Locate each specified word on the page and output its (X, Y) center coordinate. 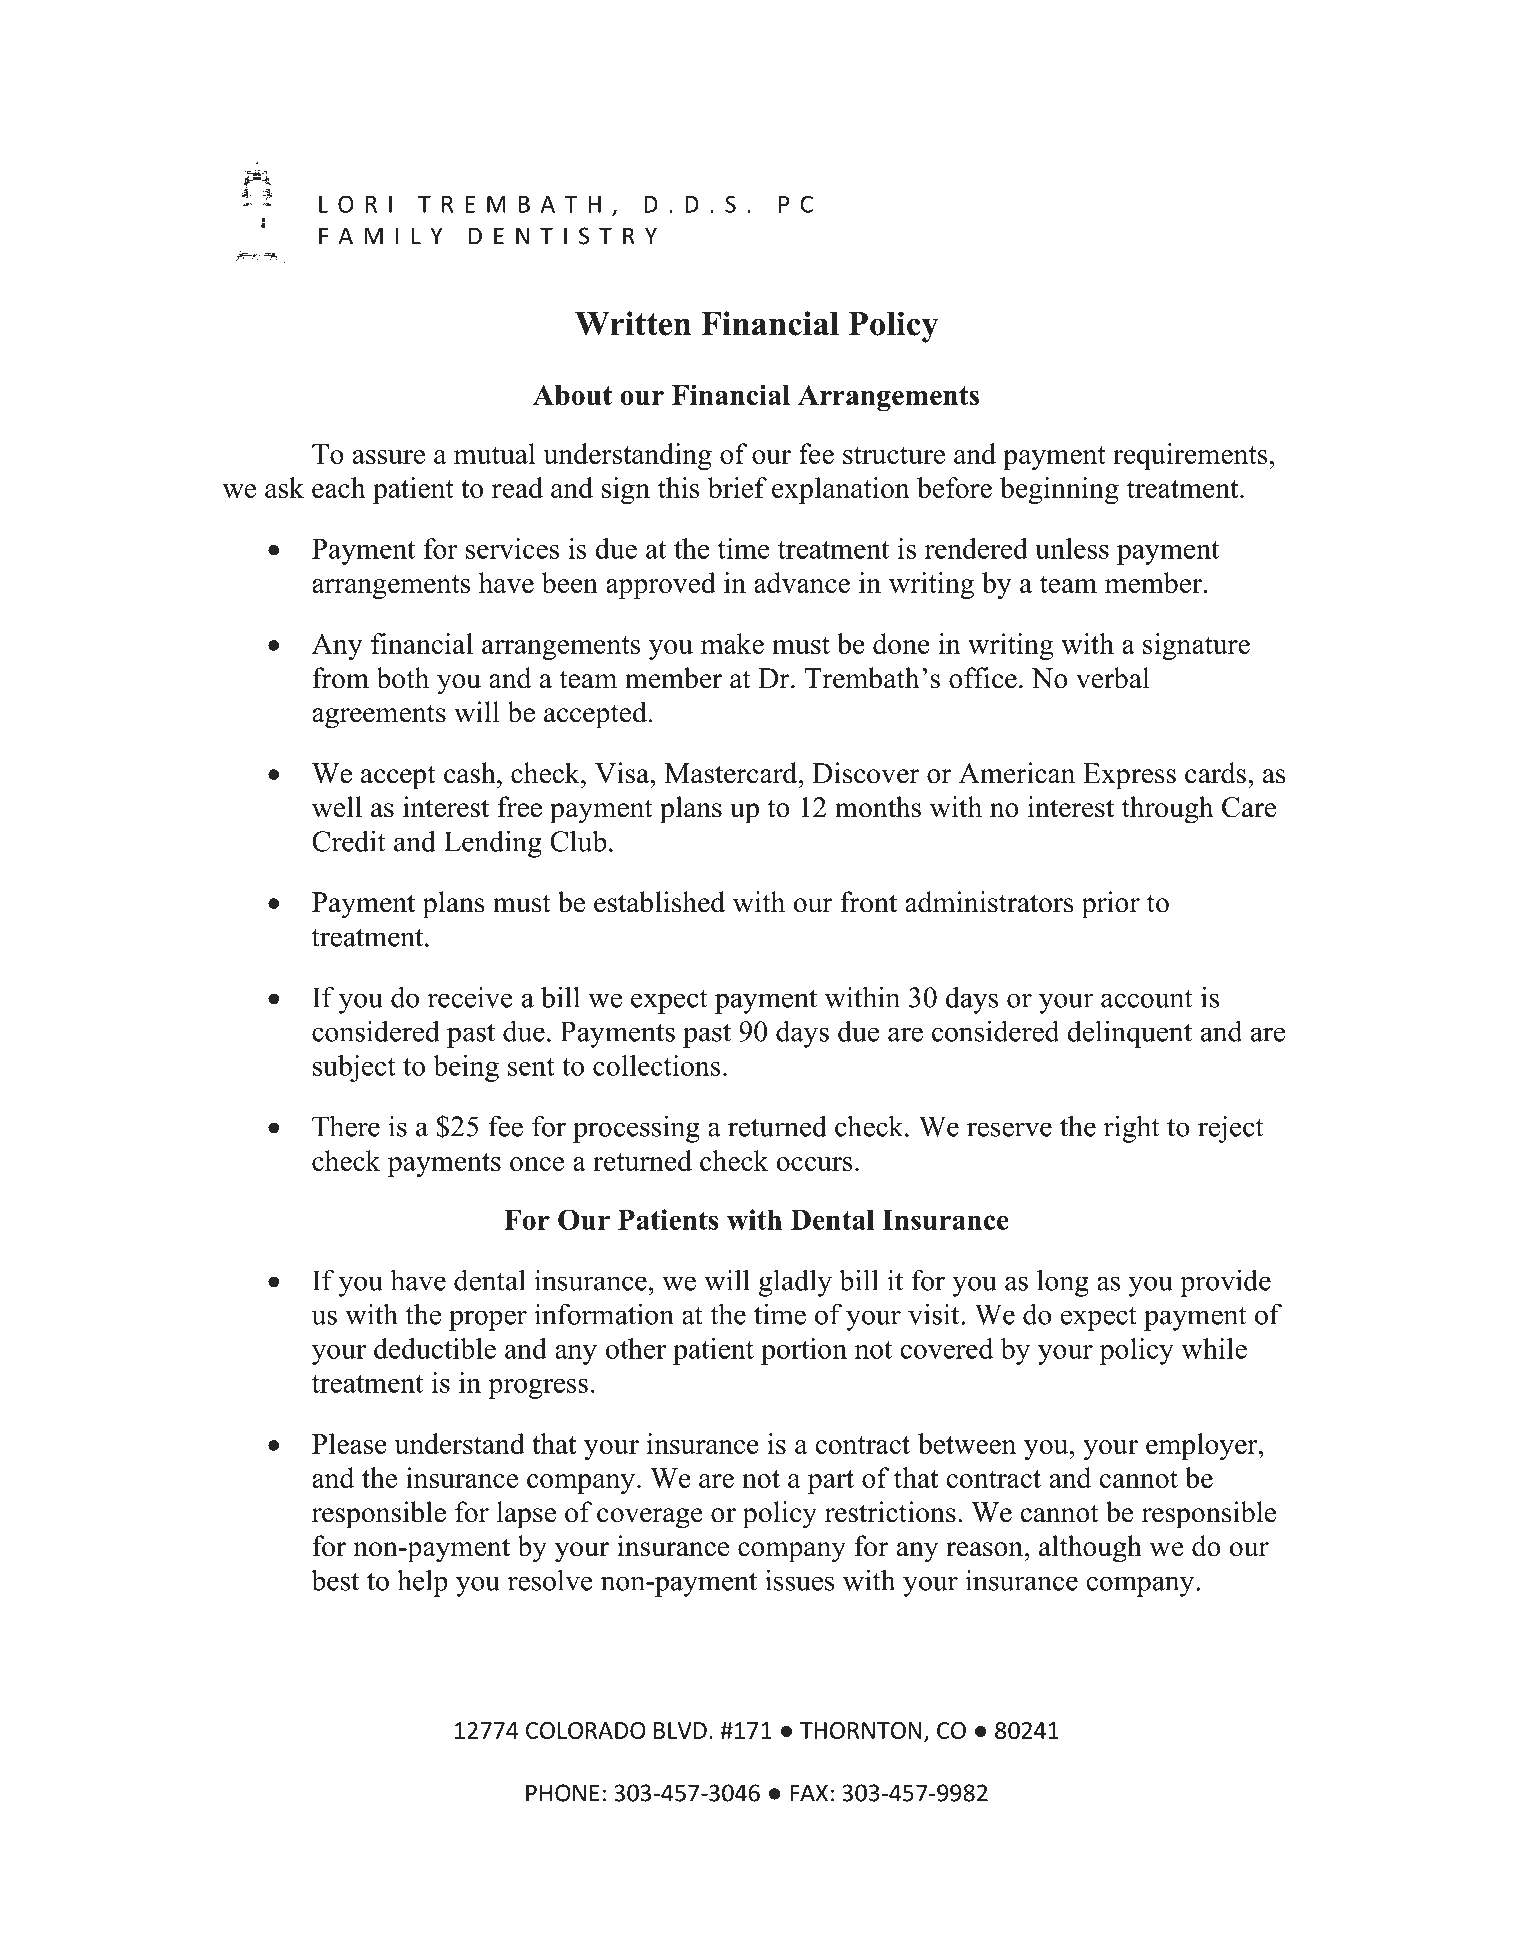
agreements (379, 716)
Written (633, 323)
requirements (1190, 456)
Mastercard (732, 773)
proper (488, 1320)
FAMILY (380, 236)
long (1063, 1283)
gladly (795, 1283)
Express (1129, 776)
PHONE (563, 1793)
